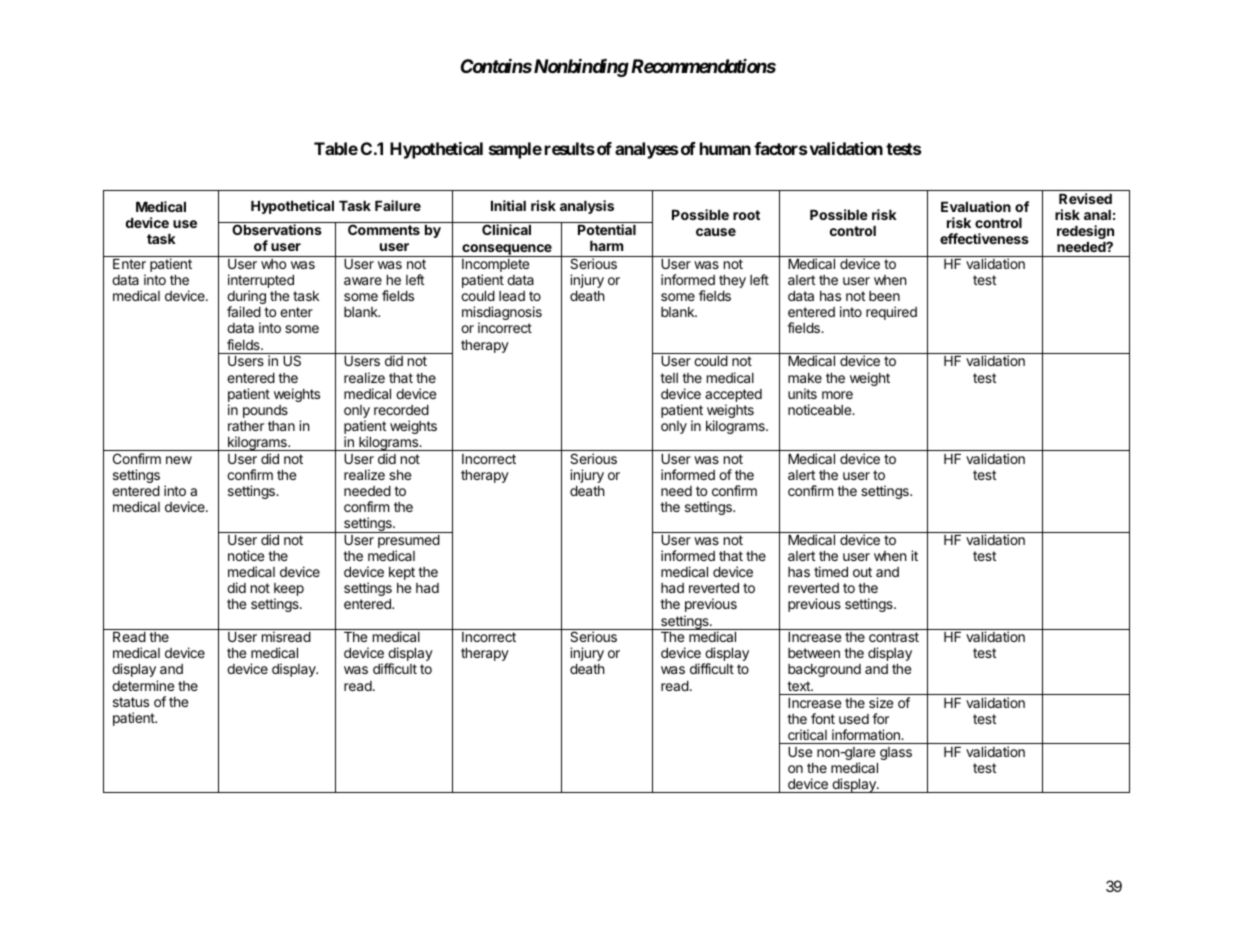 Image resolution: width=1233 pixels, height=952 pixels. What do you see at coordinates (976, 206) in the screenshot?
I see `Evaluation` at bounding box center [976, 206].
